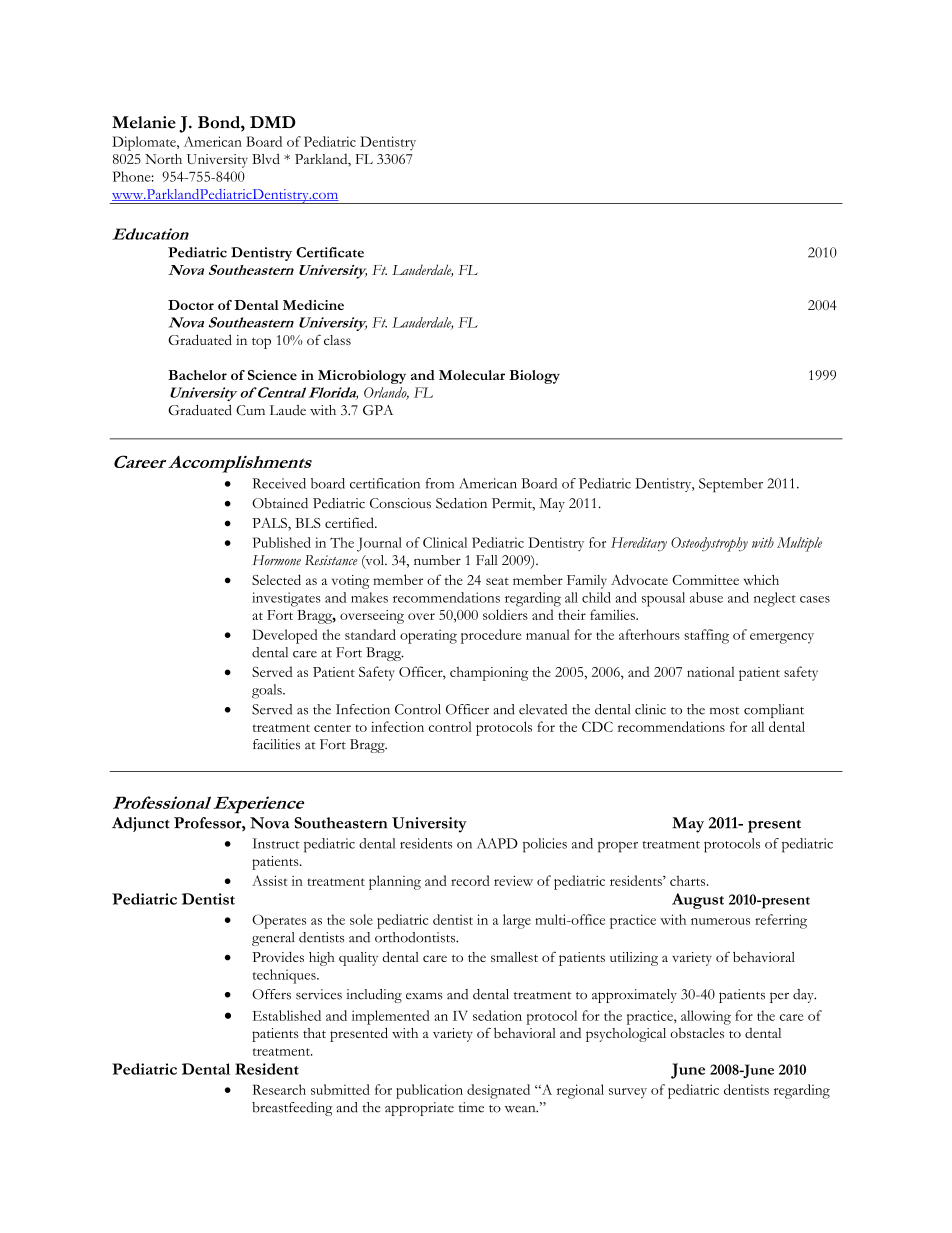 This screenshot has height=1233, width=952. What do you see at coordinates (731, 485) in the screenshot?
I see `September` at bounding box center [731, 485].
